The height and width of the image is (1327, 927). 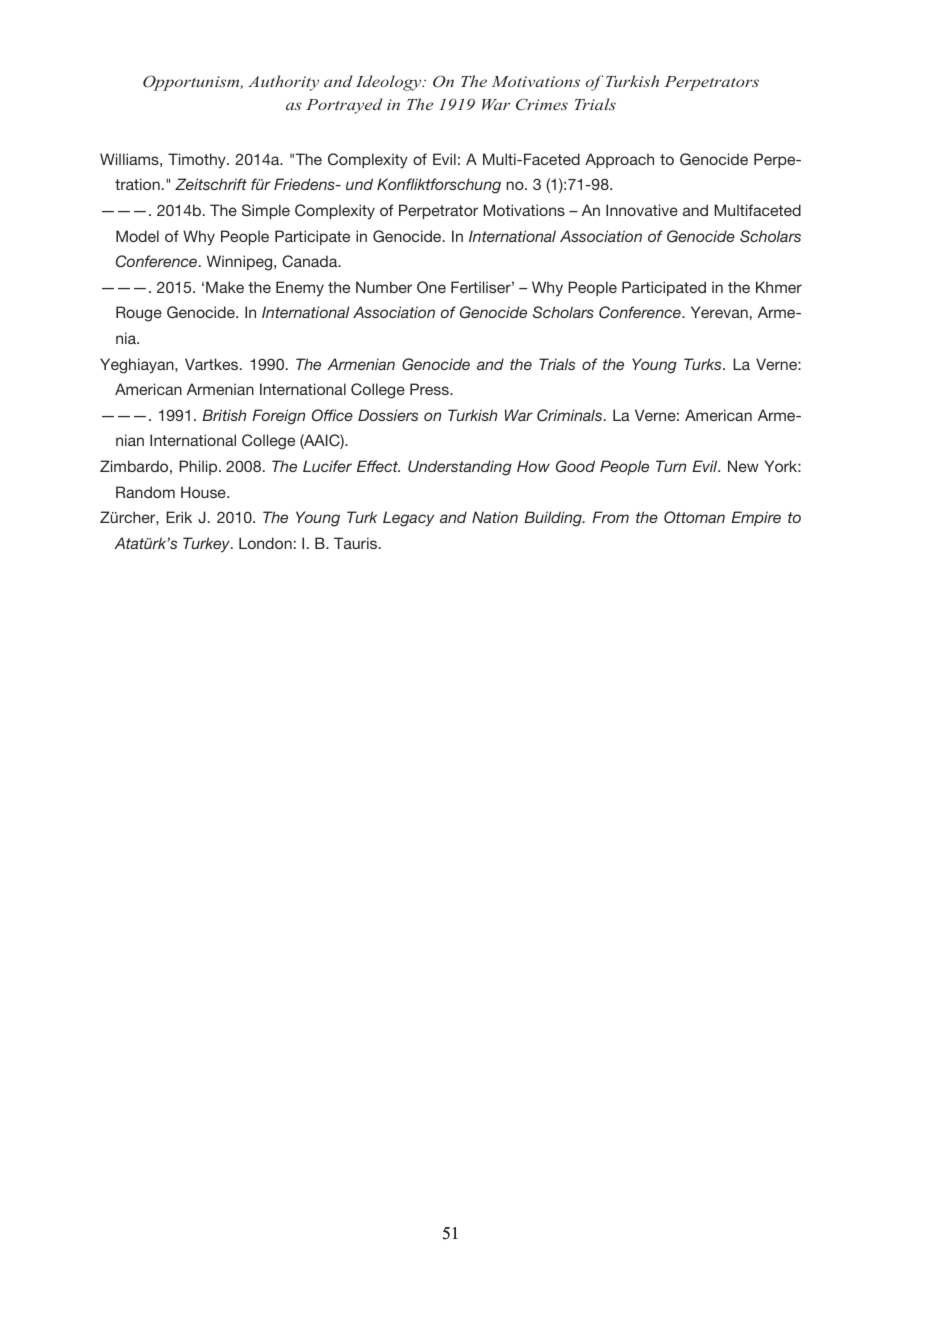 I want to click on British, so click(x=224, y=415).
